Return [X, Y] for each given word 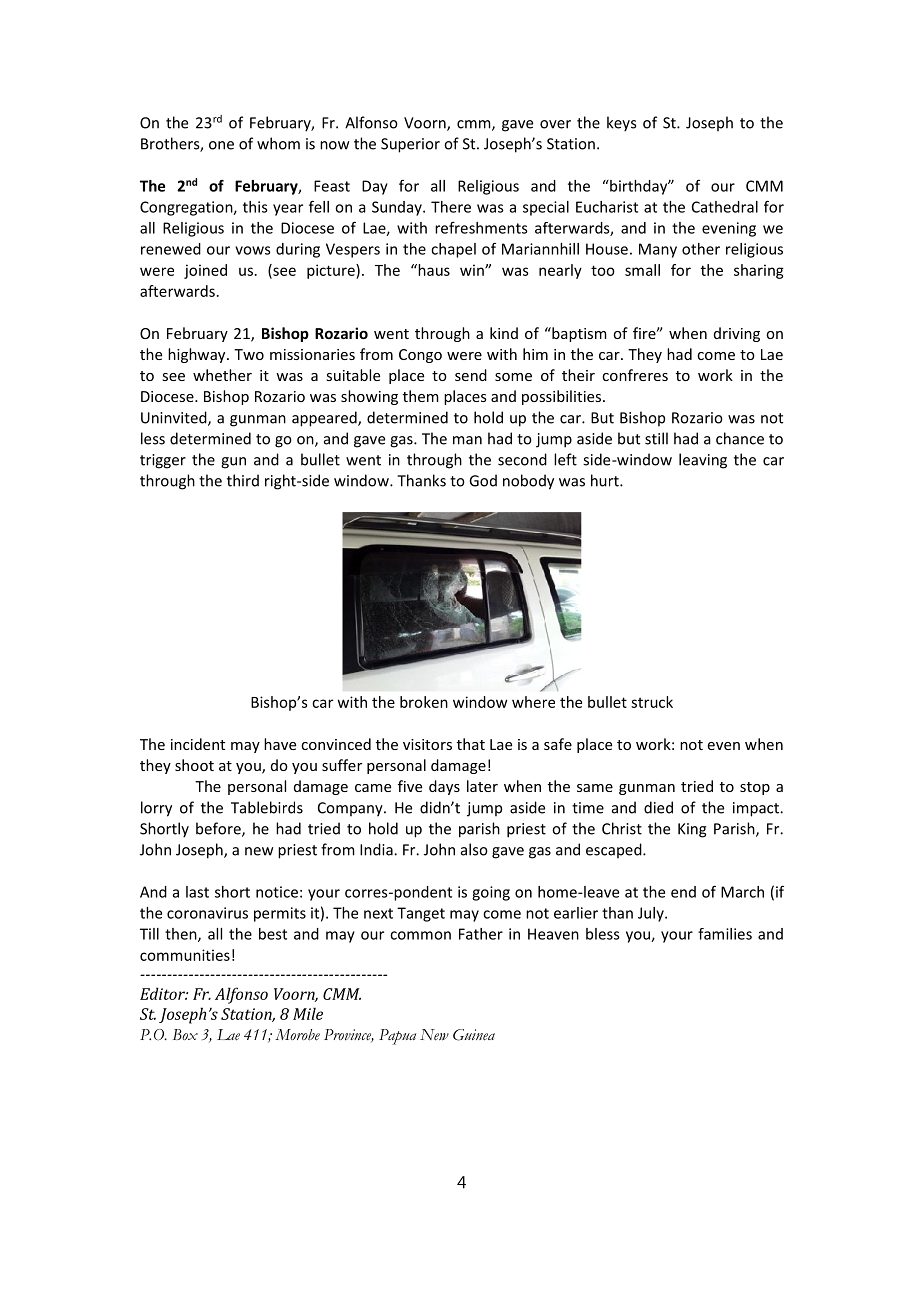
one [221, 145]
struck [652, 702]
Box [185, 1034]
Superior [410, 145]
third [243, 480]
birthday [639, 187]
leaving [703, 461]
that [471, 744]
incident [198, 744]
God [483, 480]
